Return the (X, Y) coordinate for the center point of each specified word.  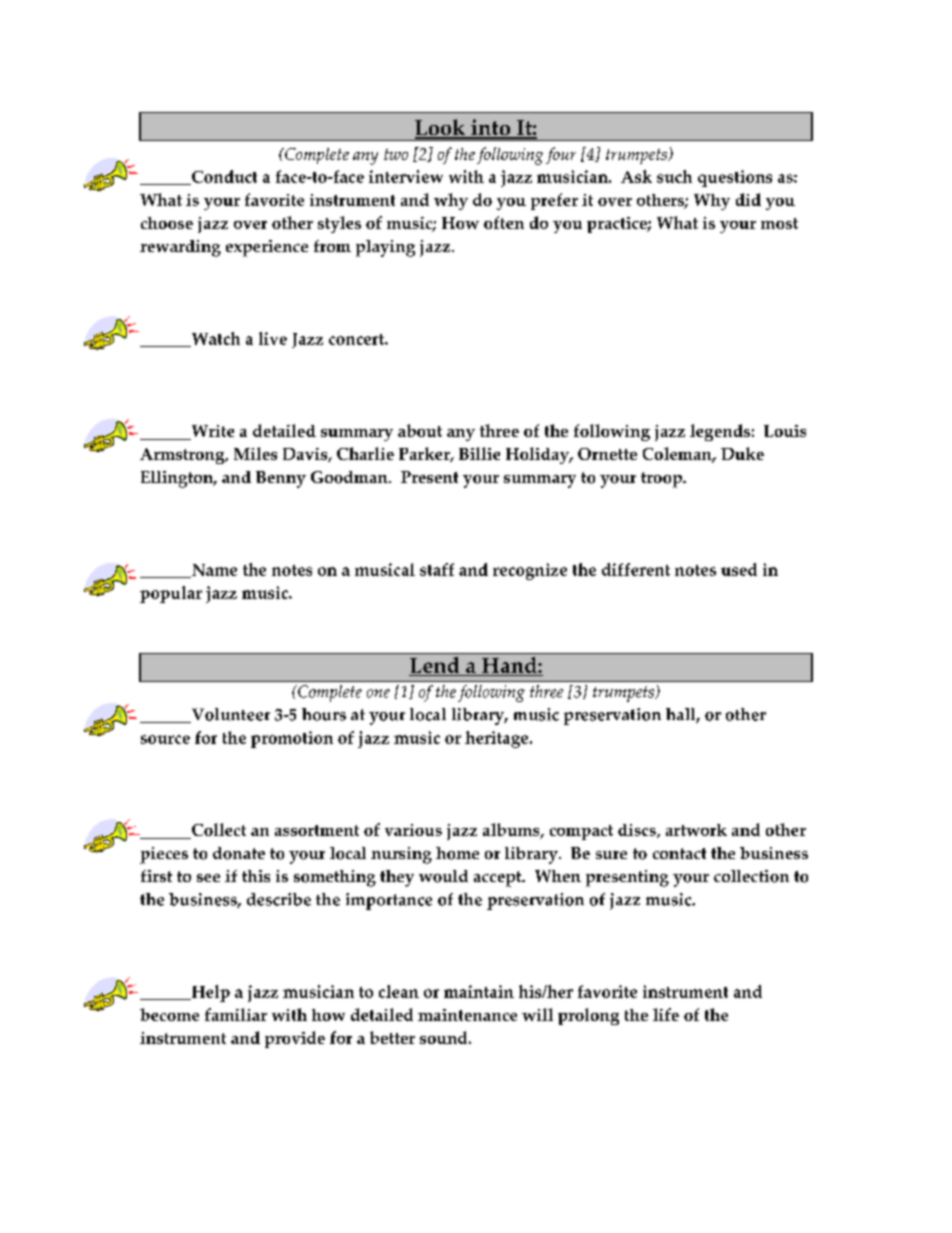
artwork (696, 830)
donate (239, 853)
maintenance (467, 1015)
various (413, 830)
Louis (785, 431)
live (273, 338)
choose (167, 223)
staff (437, 569)
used (739, 569)
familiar (236, 1014)
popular (171, 594)
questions (735, 178)
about (420, 430)
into (490, 128)
